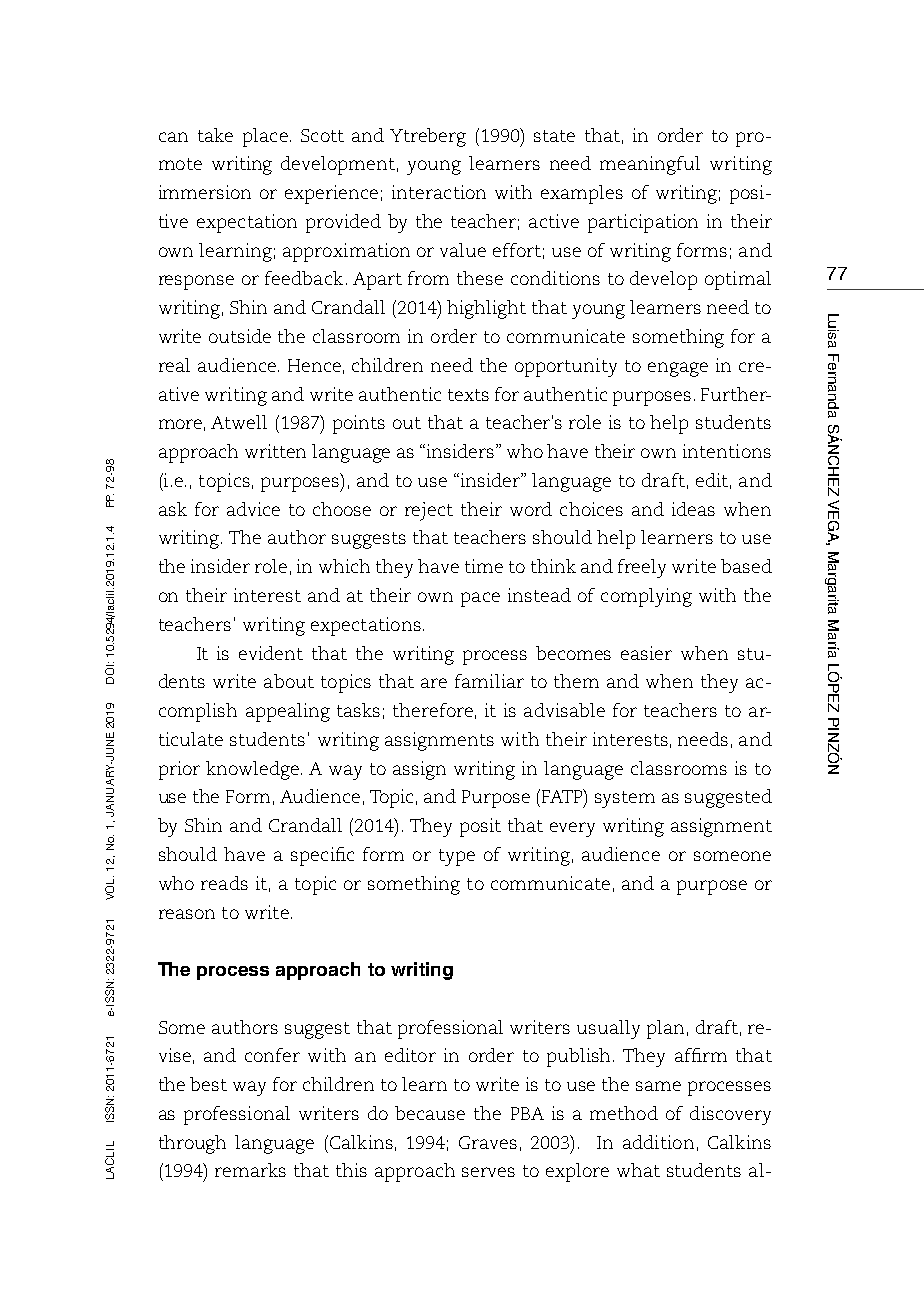  I want to click on reject, so click(429, 511).
